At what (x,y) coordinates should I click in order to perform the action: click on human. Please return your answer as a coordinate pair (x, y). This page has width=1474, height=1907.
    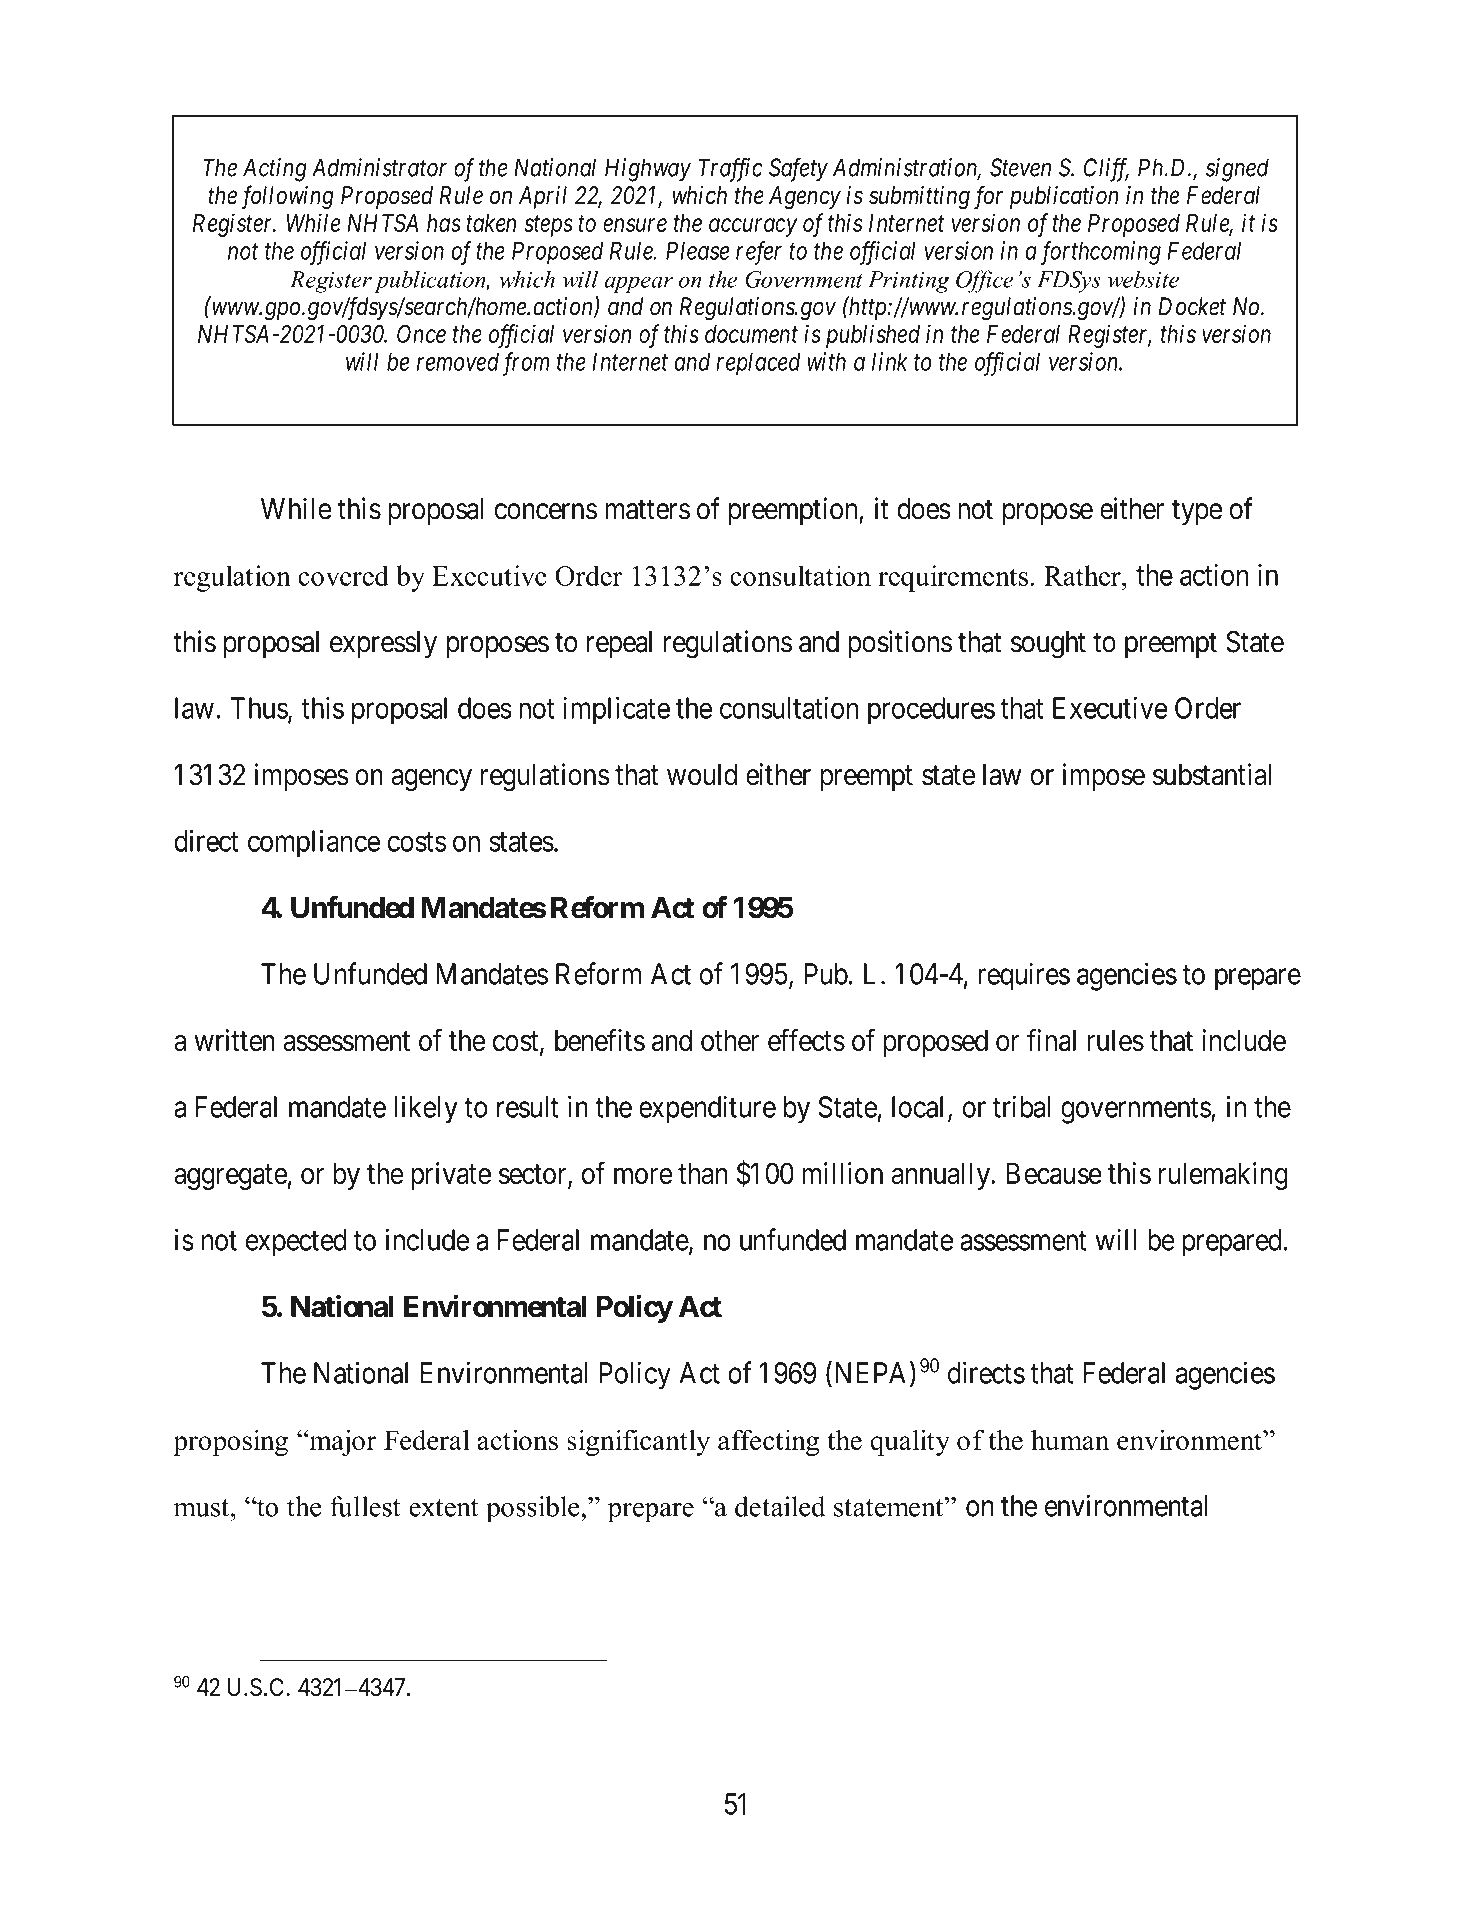
    Looking at the image, I should click on (1070, 1440).
